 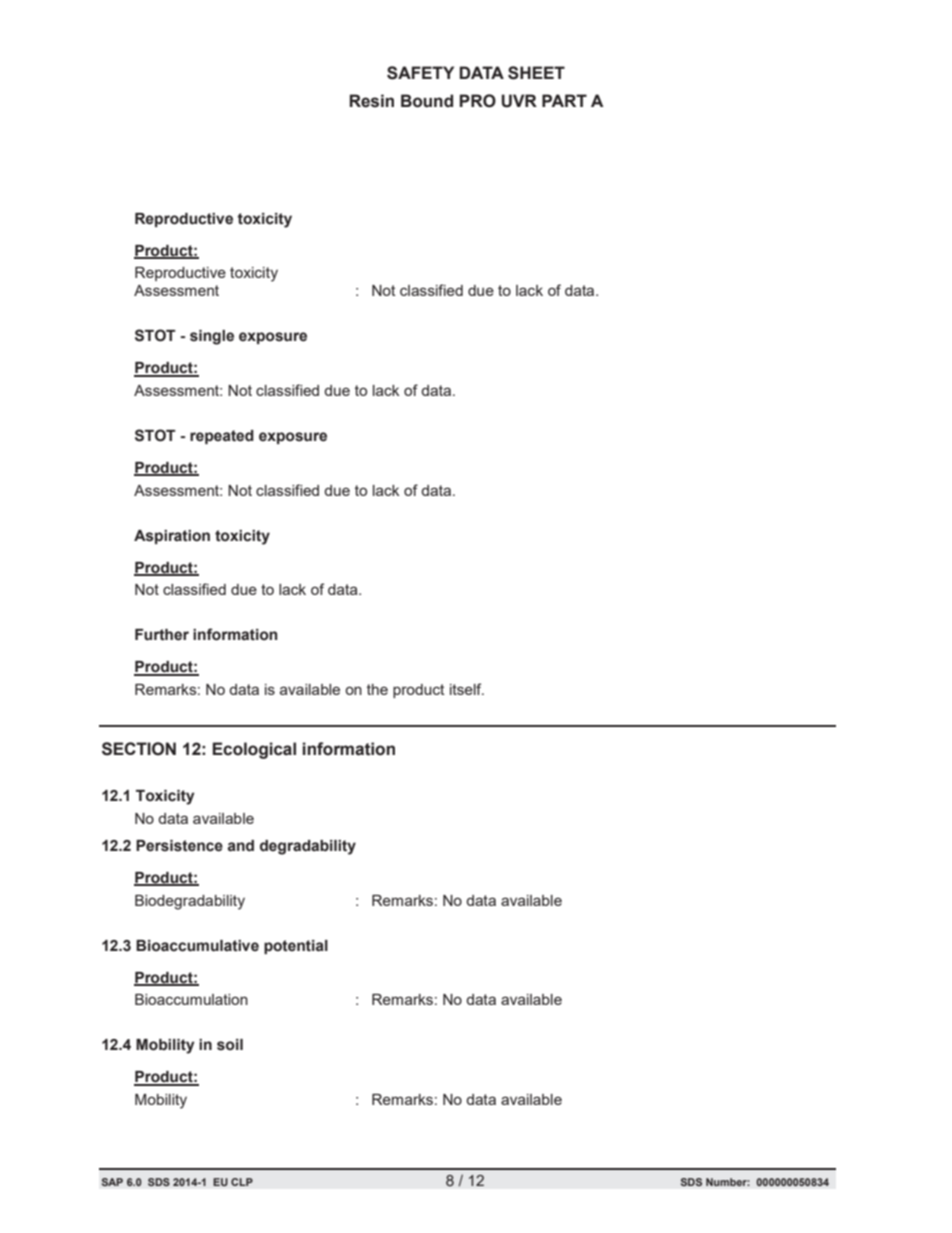 What do you see at coordinates (467, 689) in the screenshot?
I see `itself` at bounding box center [467, 689].
